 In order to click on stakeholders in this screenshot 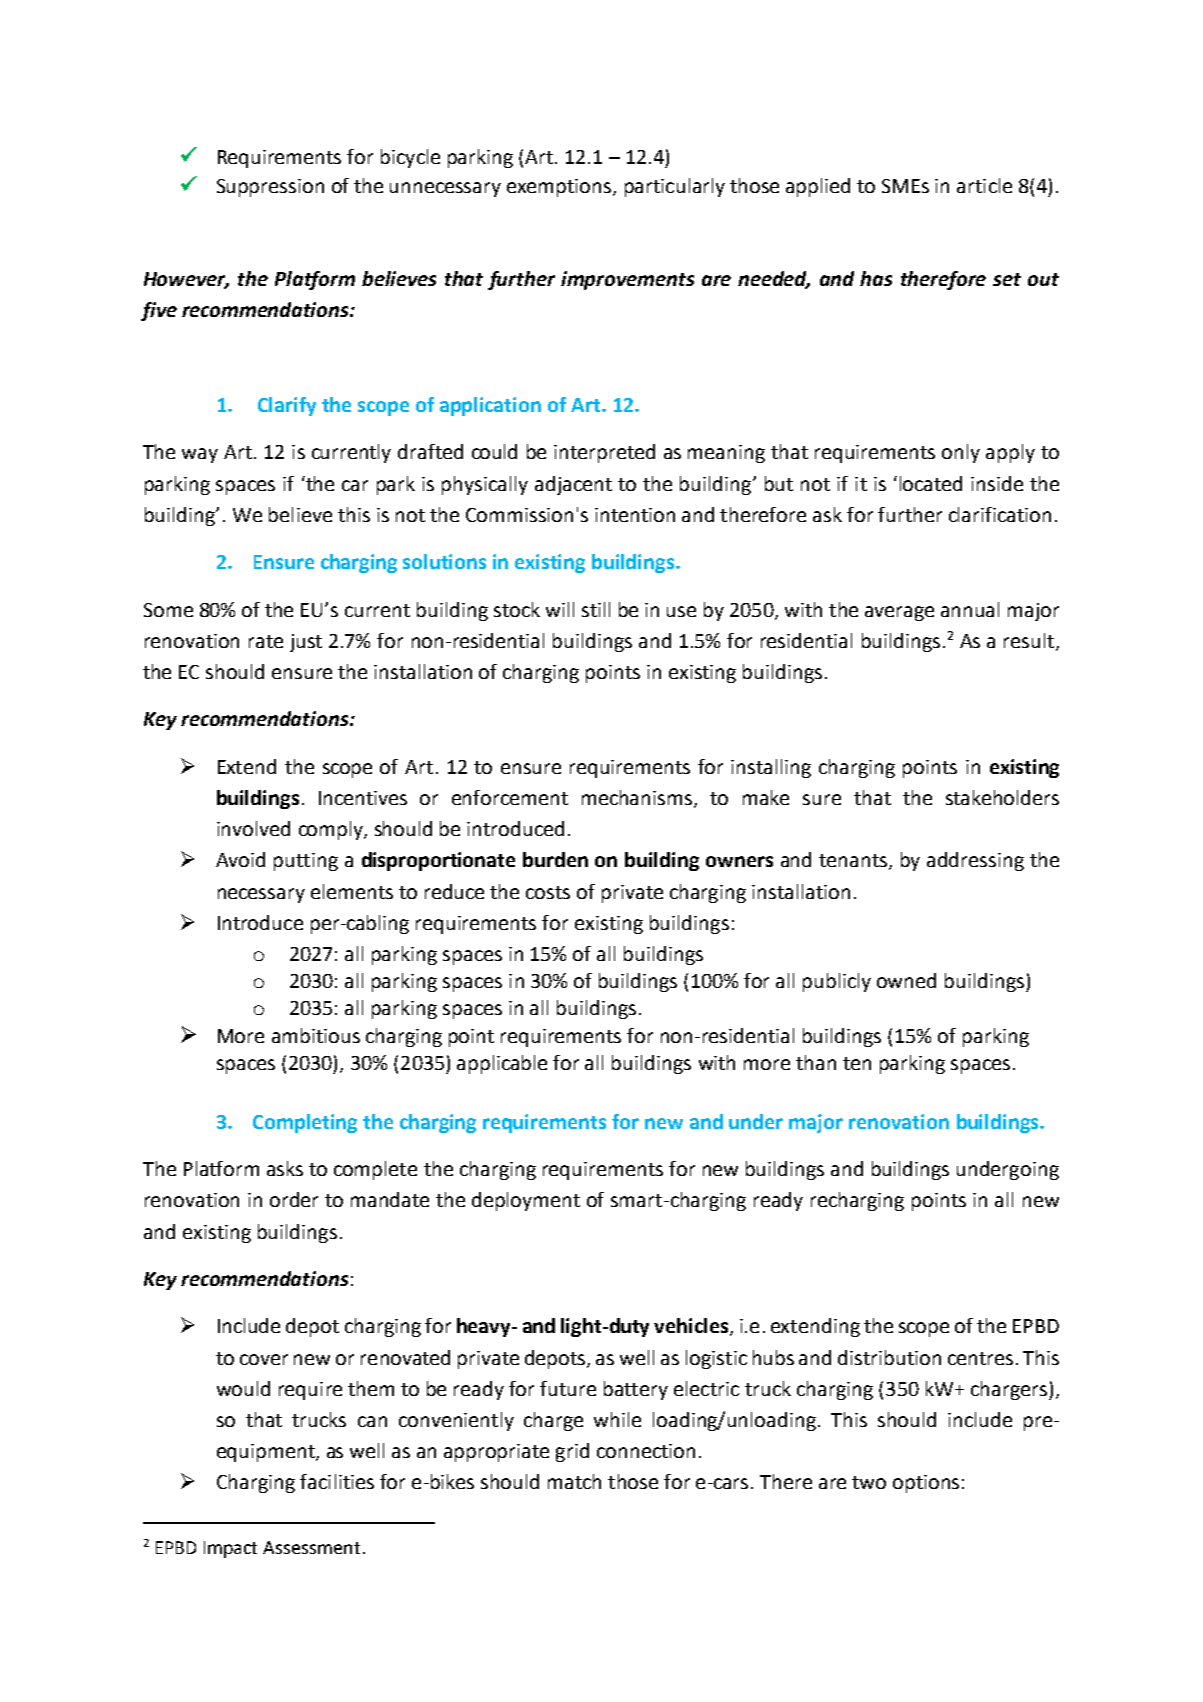, I will do `click(1002, 797)`.
